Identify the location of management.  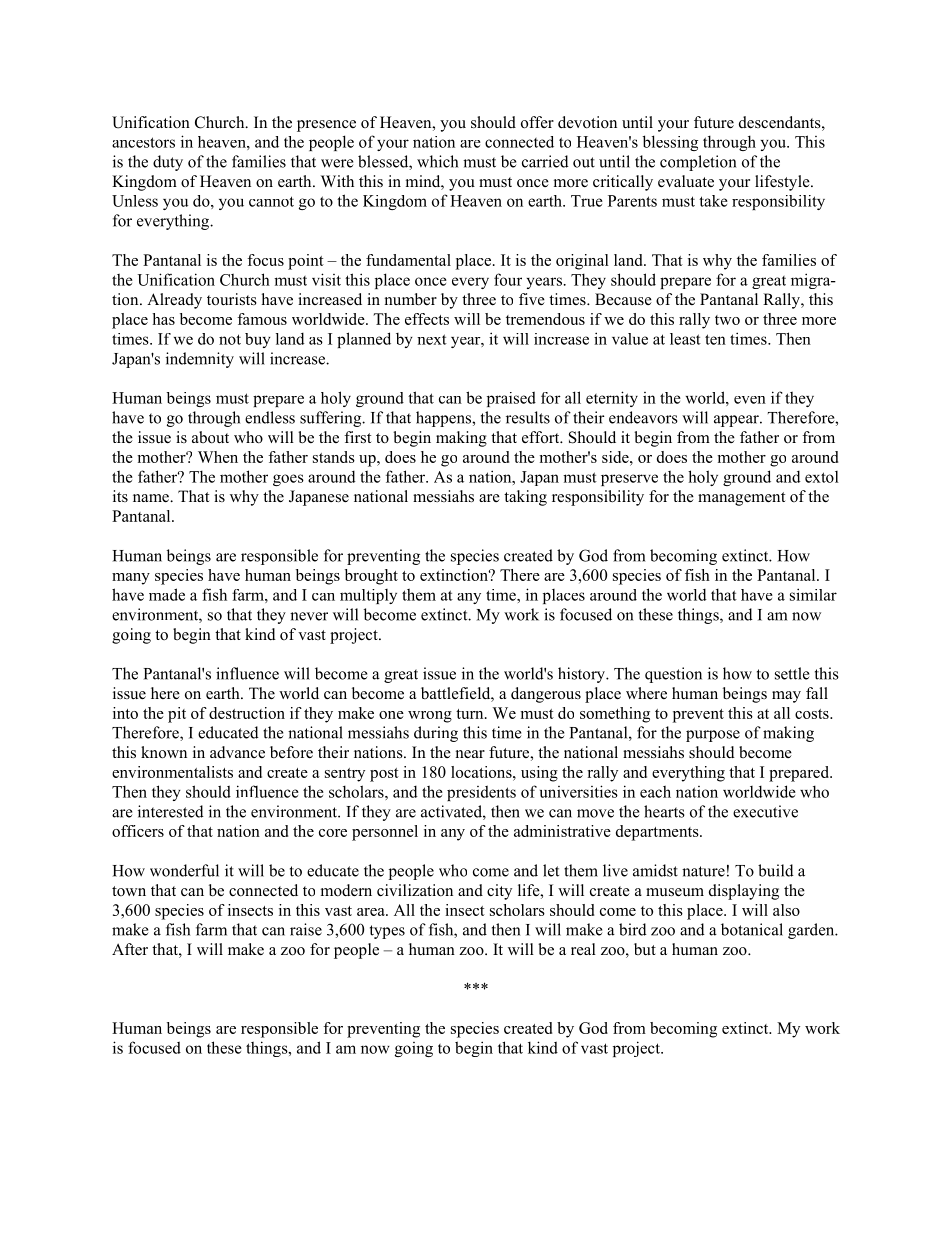
(741, 499).
